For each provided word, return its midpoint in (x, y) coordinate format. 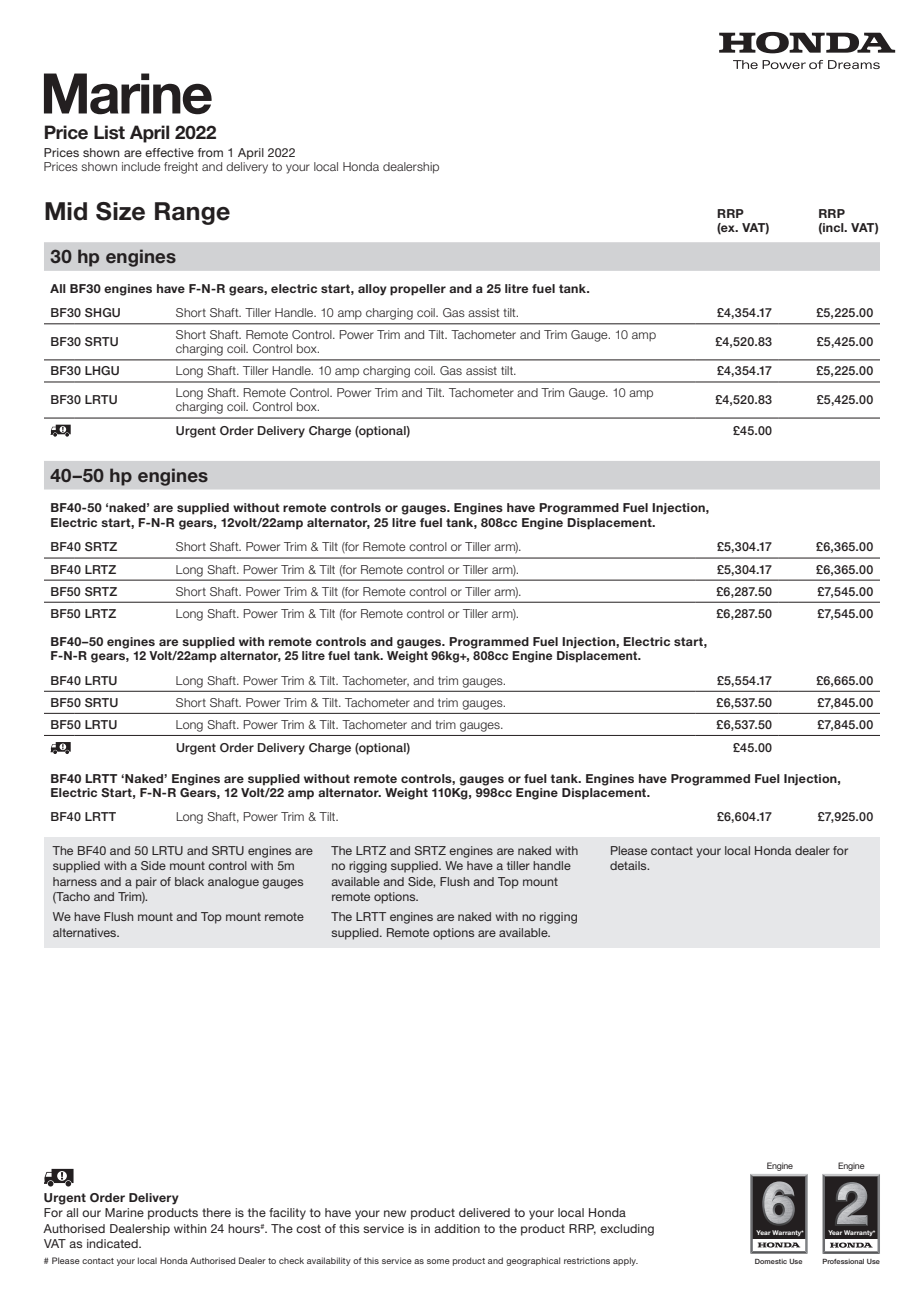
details (629, 865)
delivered (484, 1212)
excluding (627, 1230)
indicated (113, 1243)
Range (192, 213)
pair (146, 883)
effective (169, 152)
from (210, 152)
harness (75, 881)
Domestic (771, 1261)
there (216, 1212)
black (189, 881)
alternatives (86, 932)
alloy (372, 290)
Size (120, 211)
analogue (233, 883)
